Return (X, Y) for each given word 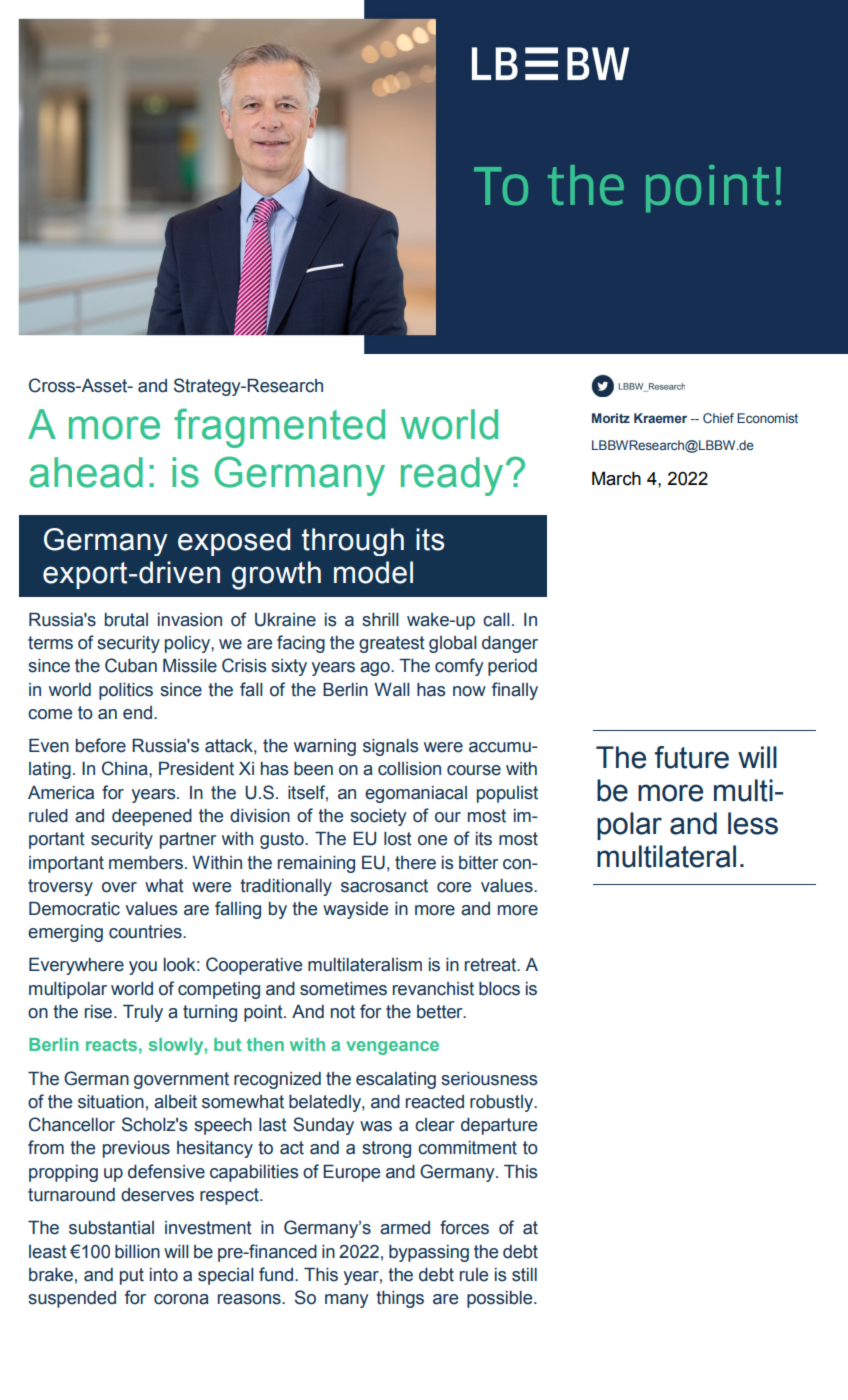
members (147, 863)
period (512, 667)
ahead (86, 472)
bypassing (429, 1253)
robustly (502, 1103)
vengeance (392, 1048)
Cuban (131, 665)
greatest (392, 644)
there (415, 863)
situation (111, 1102)
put (132, 1276)
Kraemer (660, 418)
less (753, 823)
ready (452, 476)
